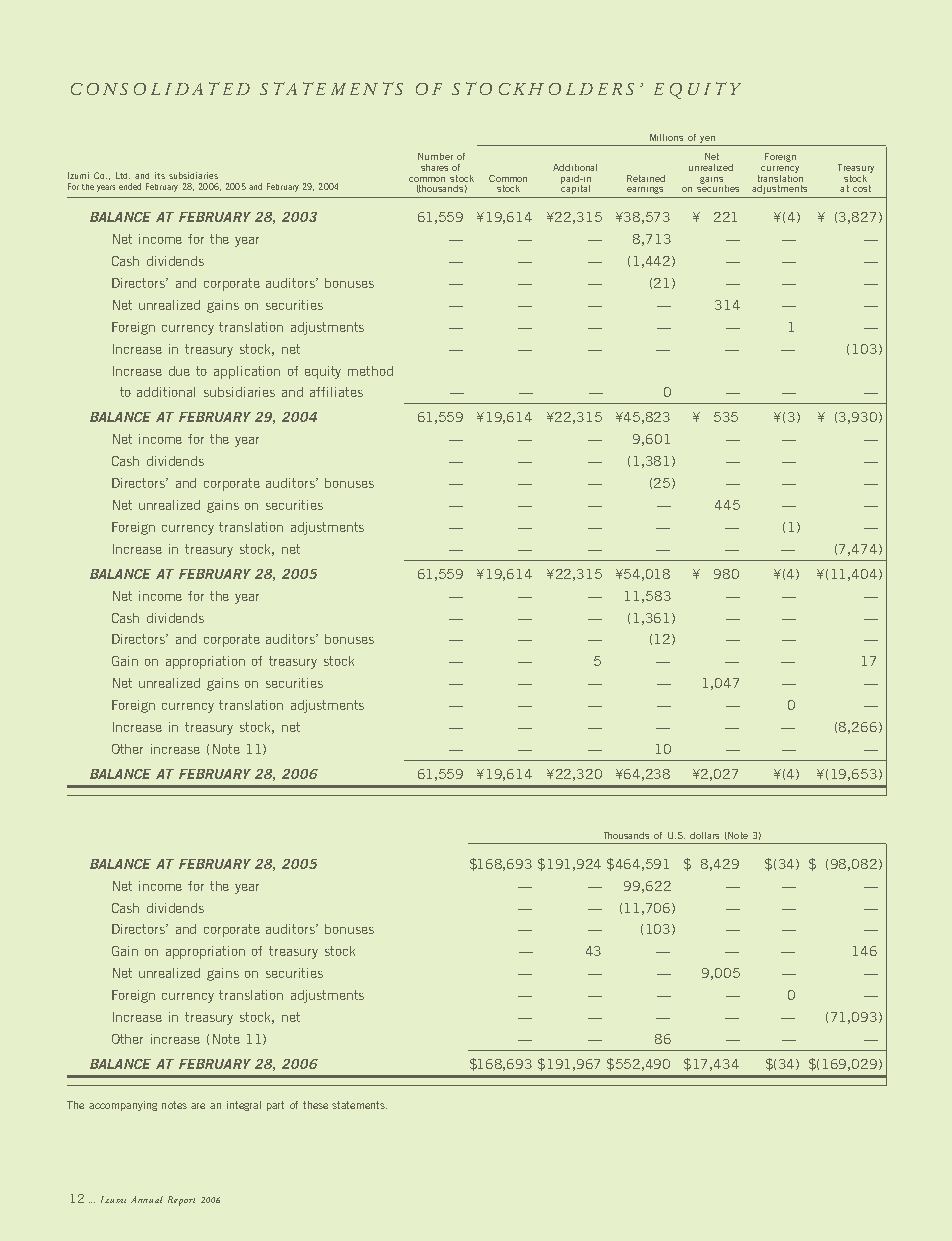 This page has height=1241, width=952. I want to click on integral, so click(244, 1106).
